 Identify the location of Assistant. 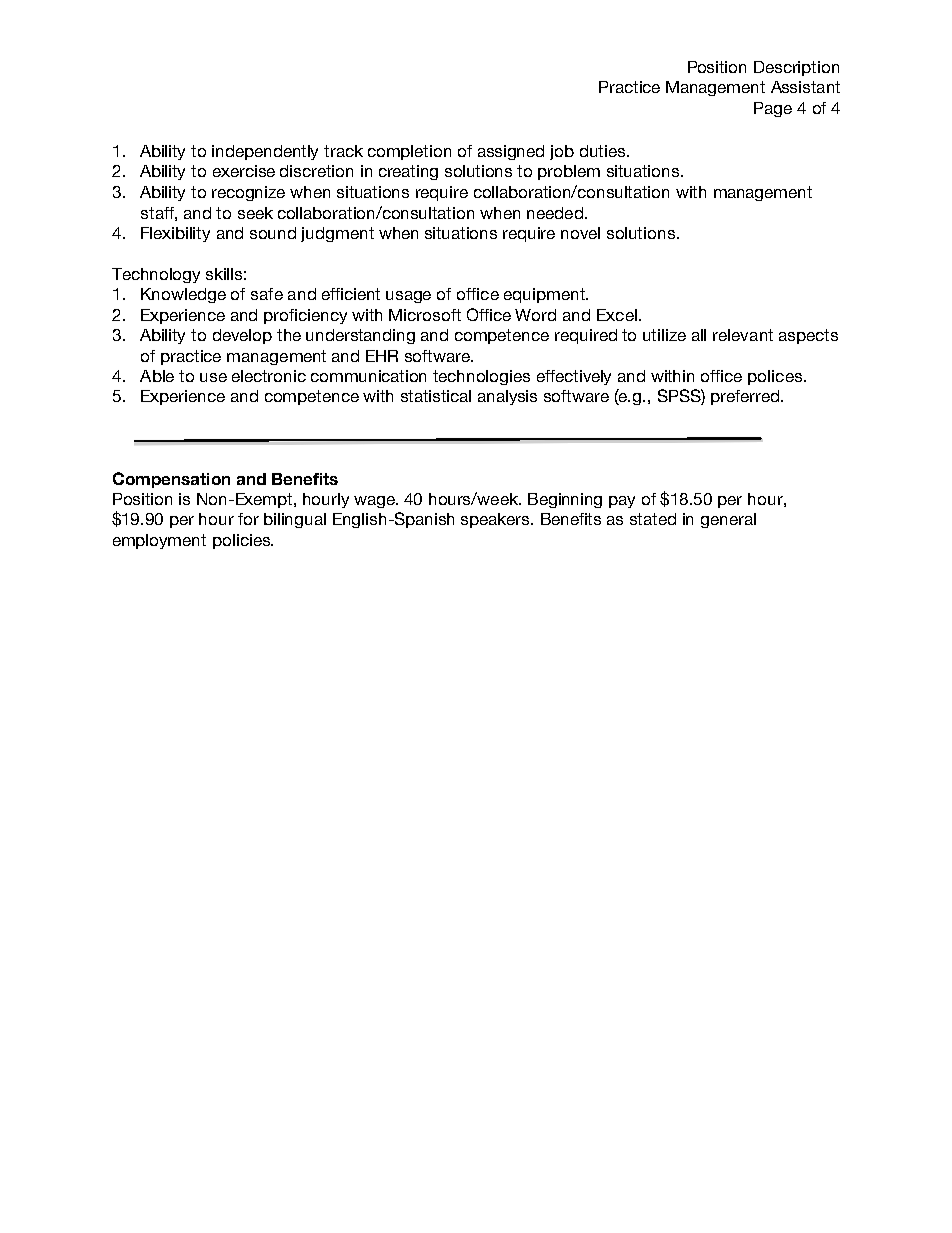
(805, 87).
